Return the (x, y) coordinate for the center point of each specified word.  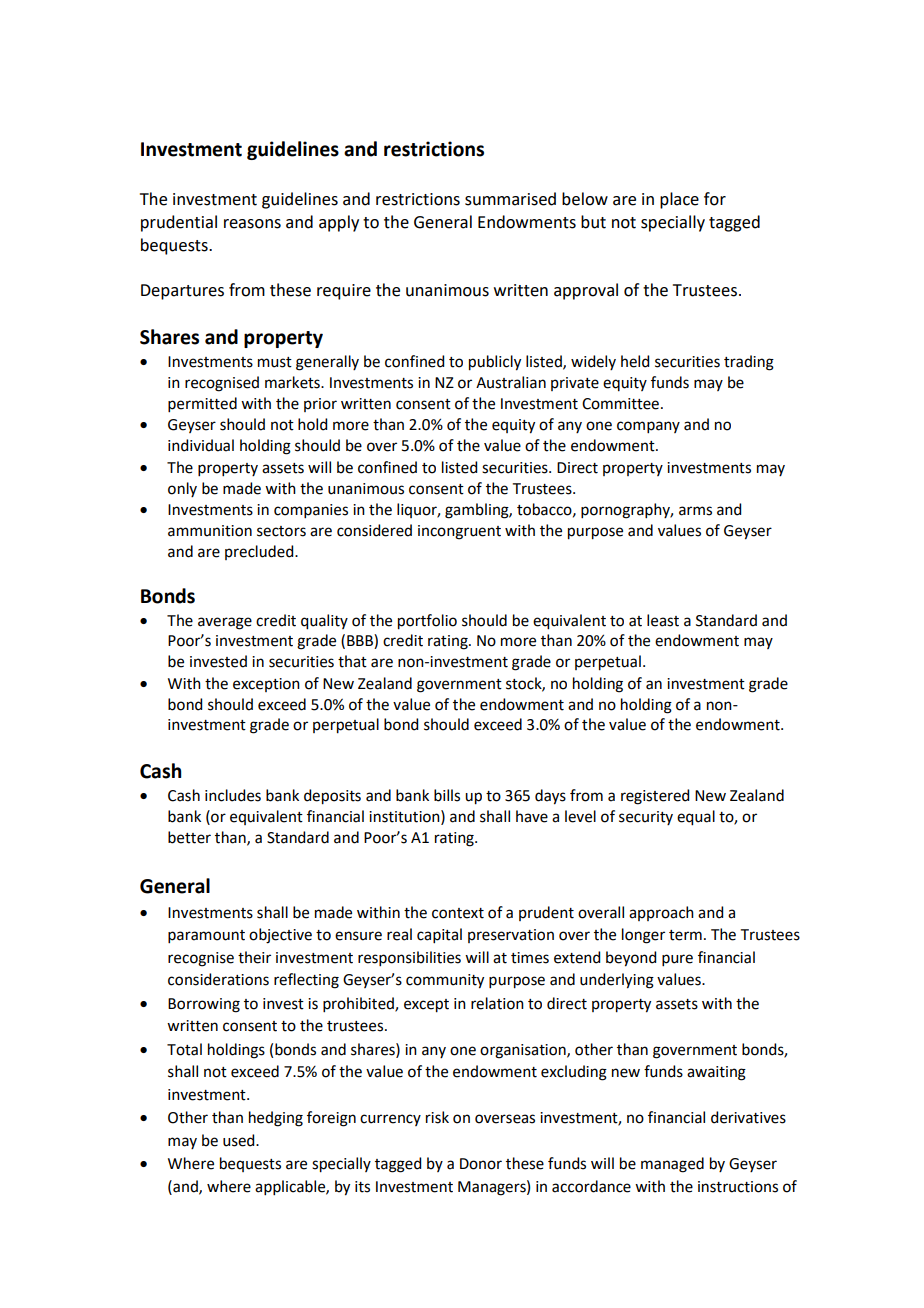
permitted (202, 404)
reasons (252, 224)
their (254, 957)
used (240, 1140)
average (225, 623)
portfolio (427, 622)
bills (447, 795)
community (445, 981)
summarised (510, 199)
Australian (511, 382)
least (663, 620)
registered (655, 797)
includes (233, 795)
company (648, 427)
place (679, 200)
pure (677, 960)
